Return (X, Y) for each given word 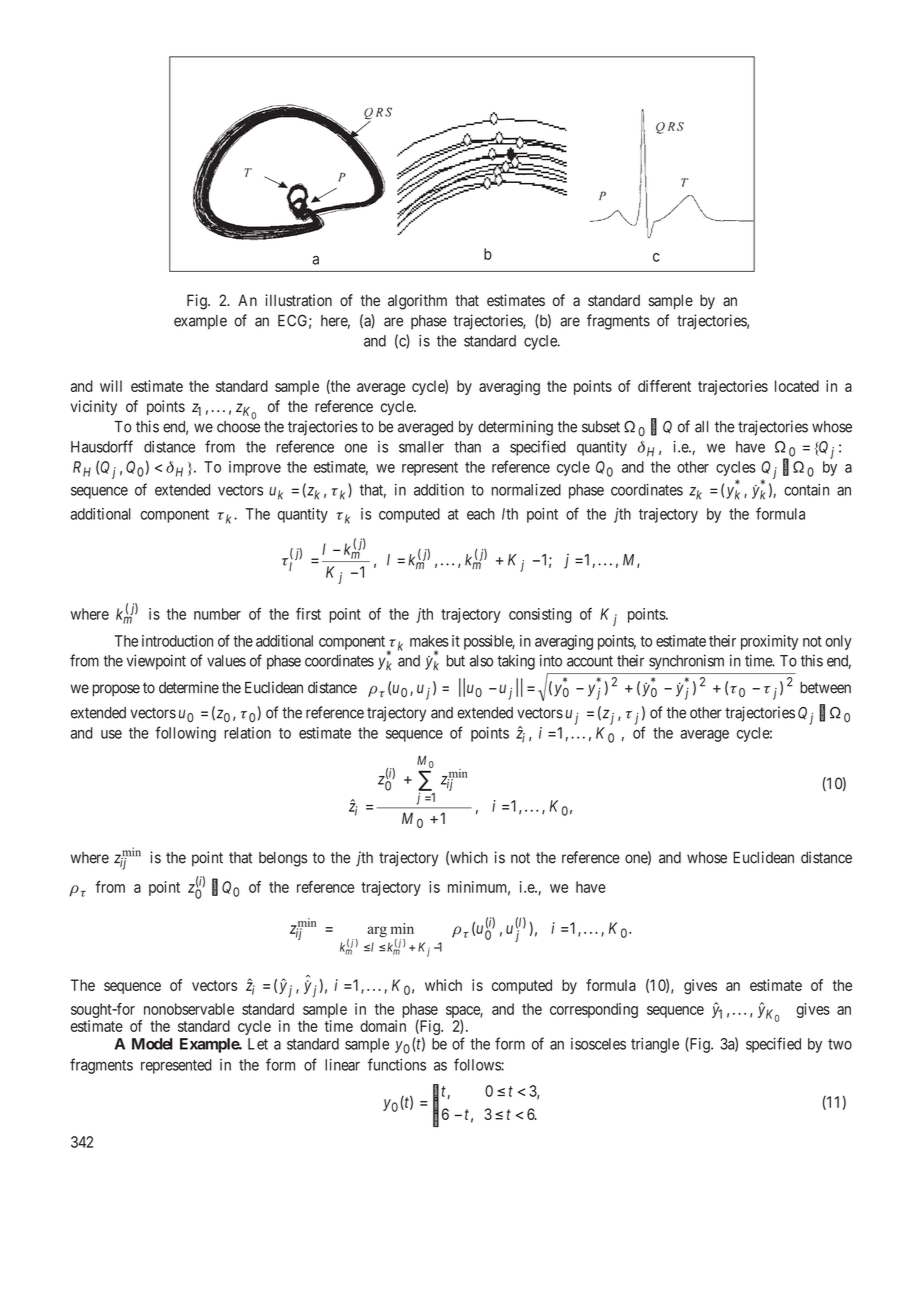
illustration (299, 300)
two (840, 1044)
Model (152, 1044)
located (797, 386)
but (456, 661)
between (825, 688)
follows (478, 1064)
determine (189, 687)
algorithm (417, 302)
